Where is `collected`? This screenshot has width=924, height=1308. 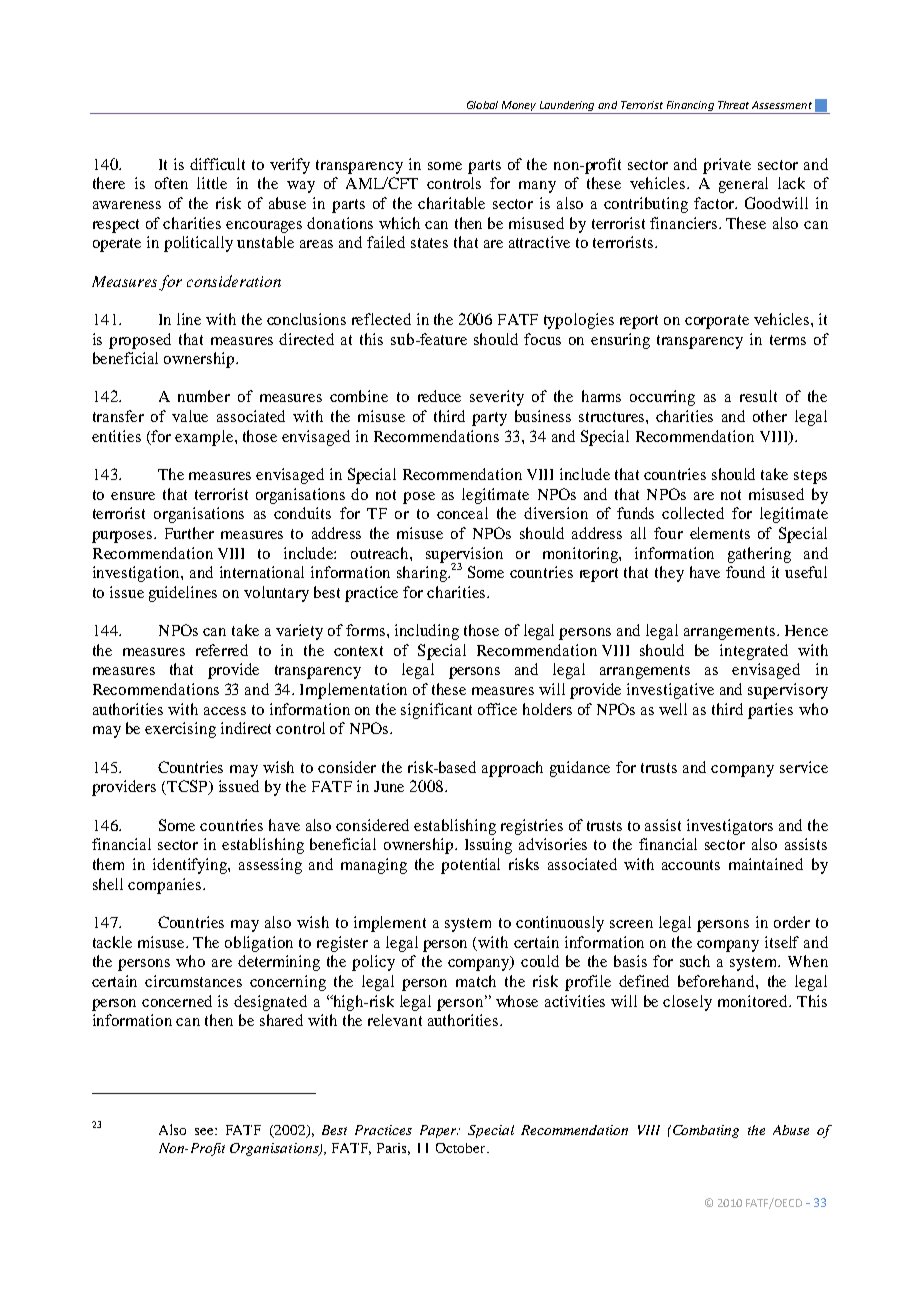
collected is located at coordinates (693, 513).
